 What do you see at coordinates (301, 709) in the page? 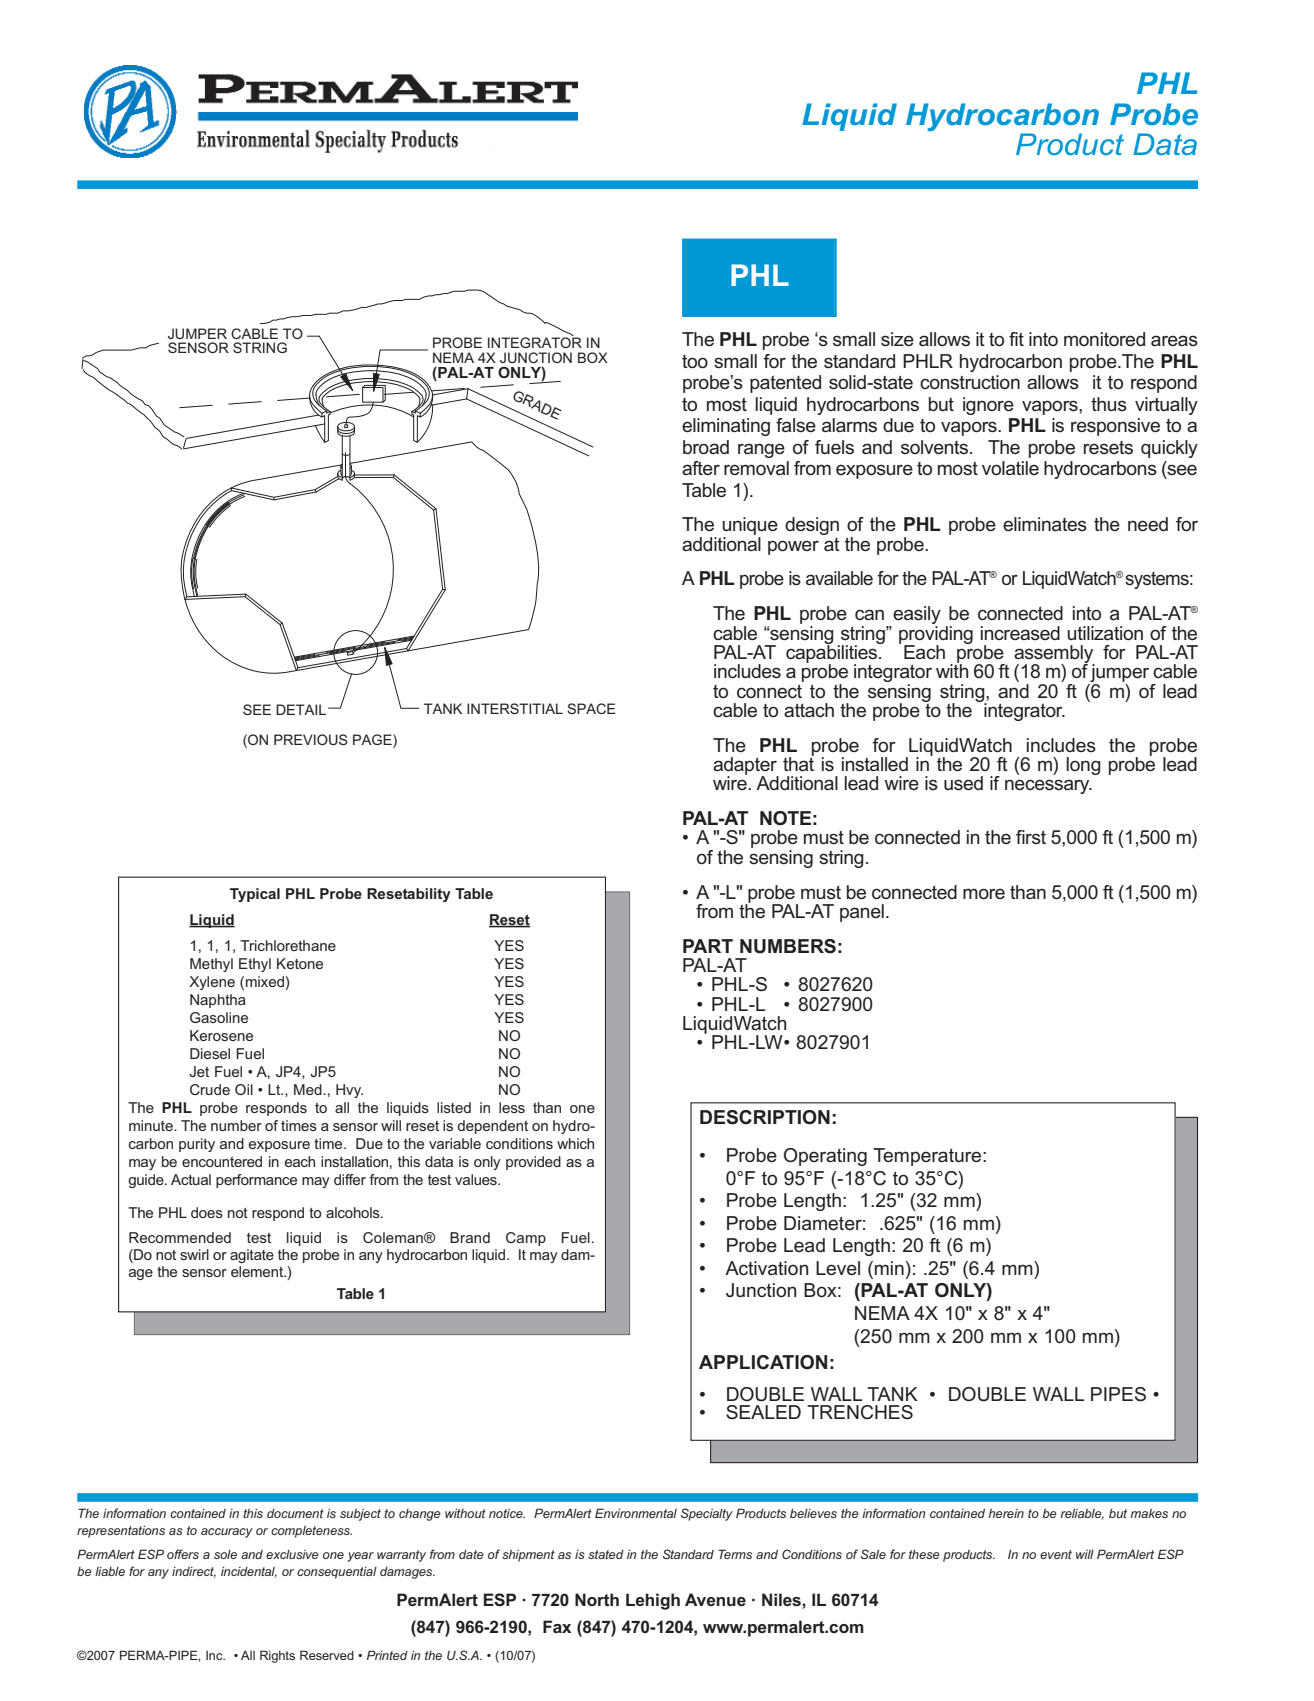
I see `DETAIL` at bounding box center [301, 709].
